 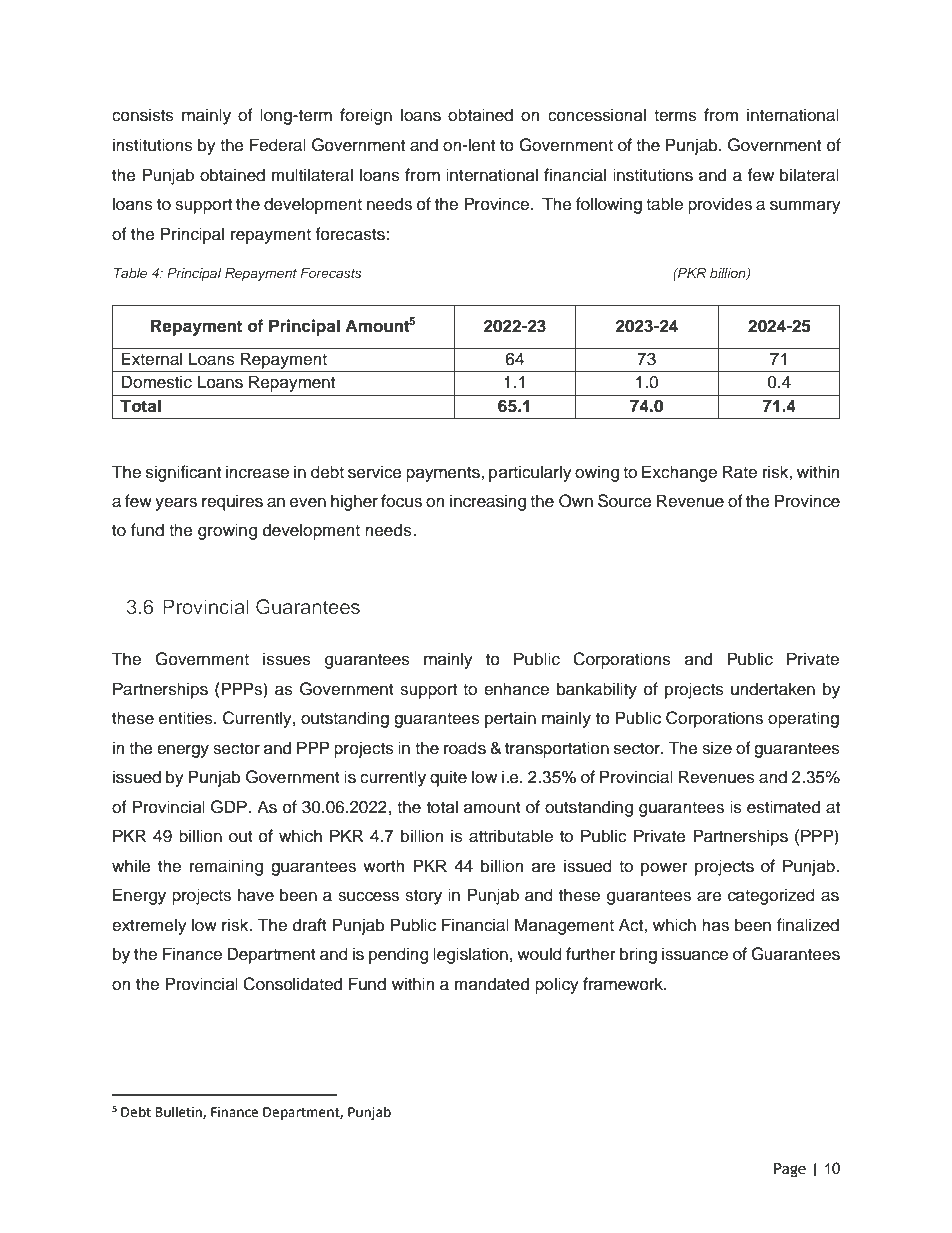 I want to click on provides, so click(x=720, y=205).
